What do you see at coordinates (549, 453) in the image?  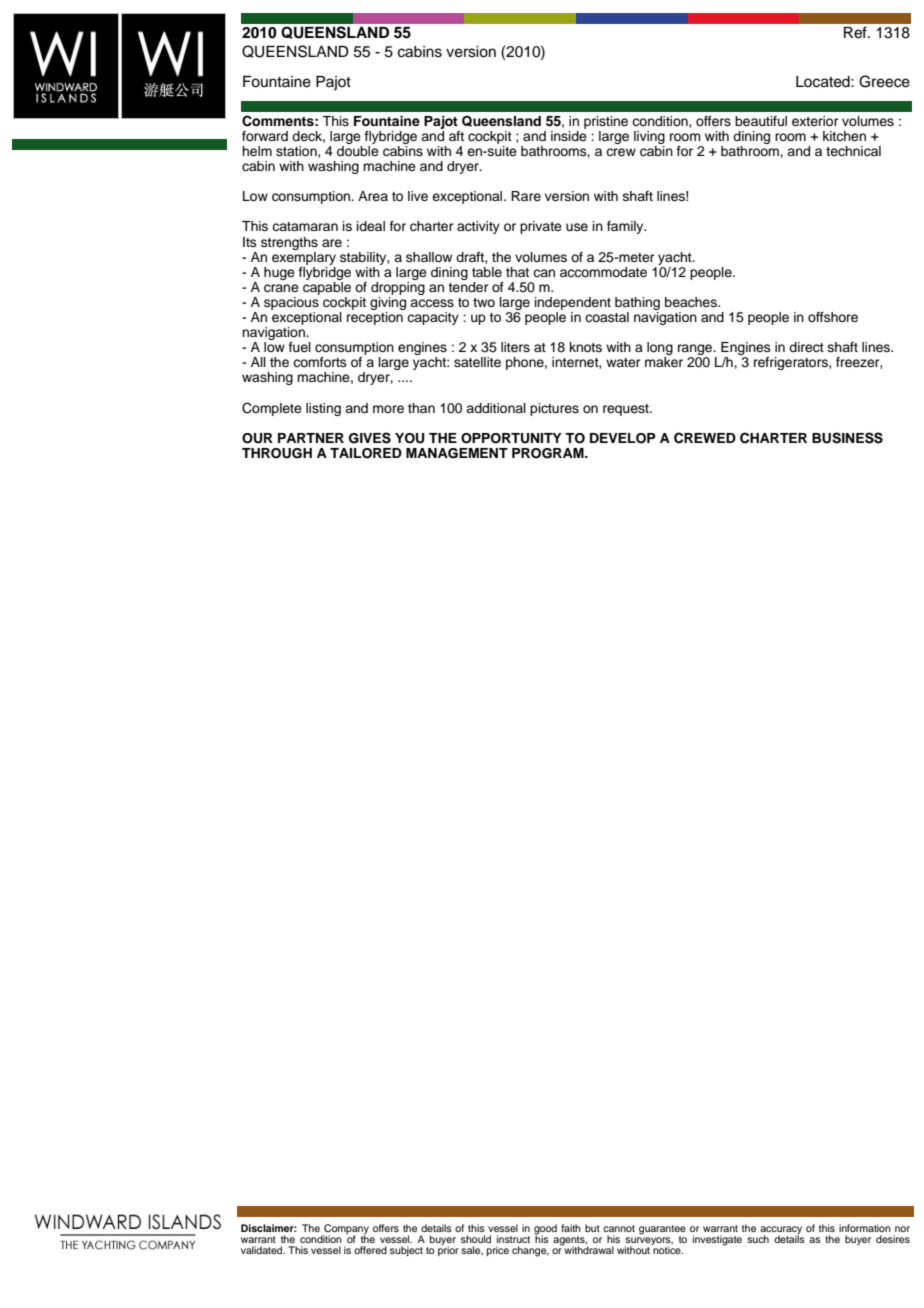 I see `PROGRAM` at bounding box center [549, 453].
